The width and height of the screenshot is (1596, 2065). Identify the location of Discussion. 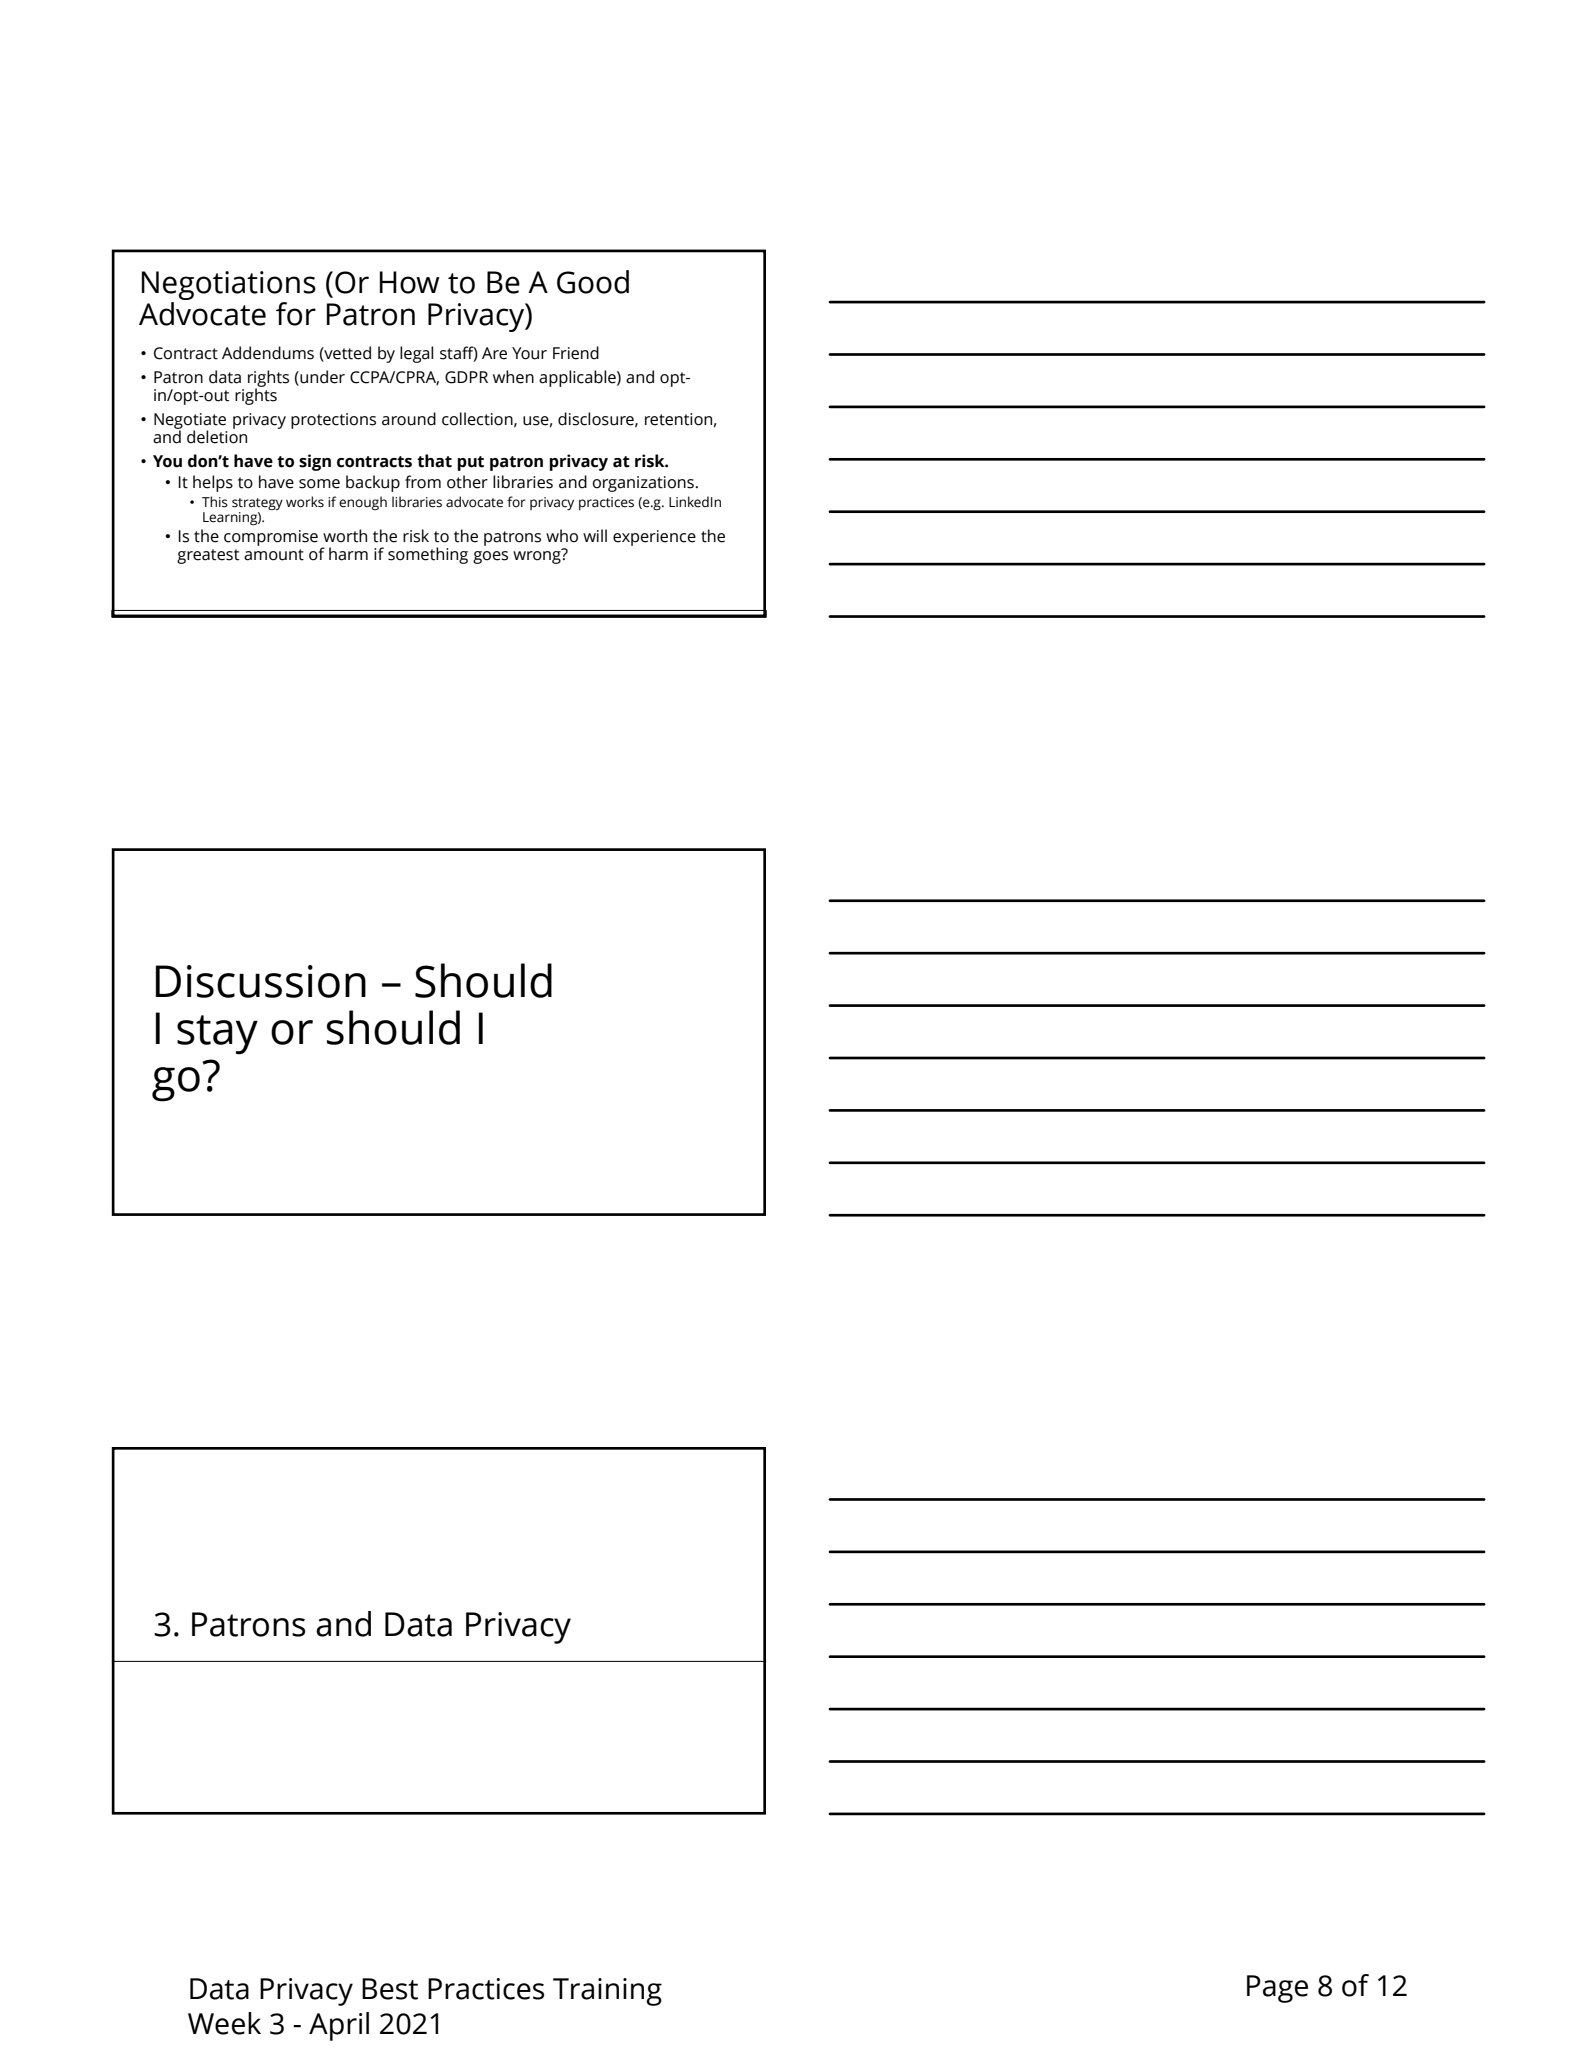
(261, 981).
